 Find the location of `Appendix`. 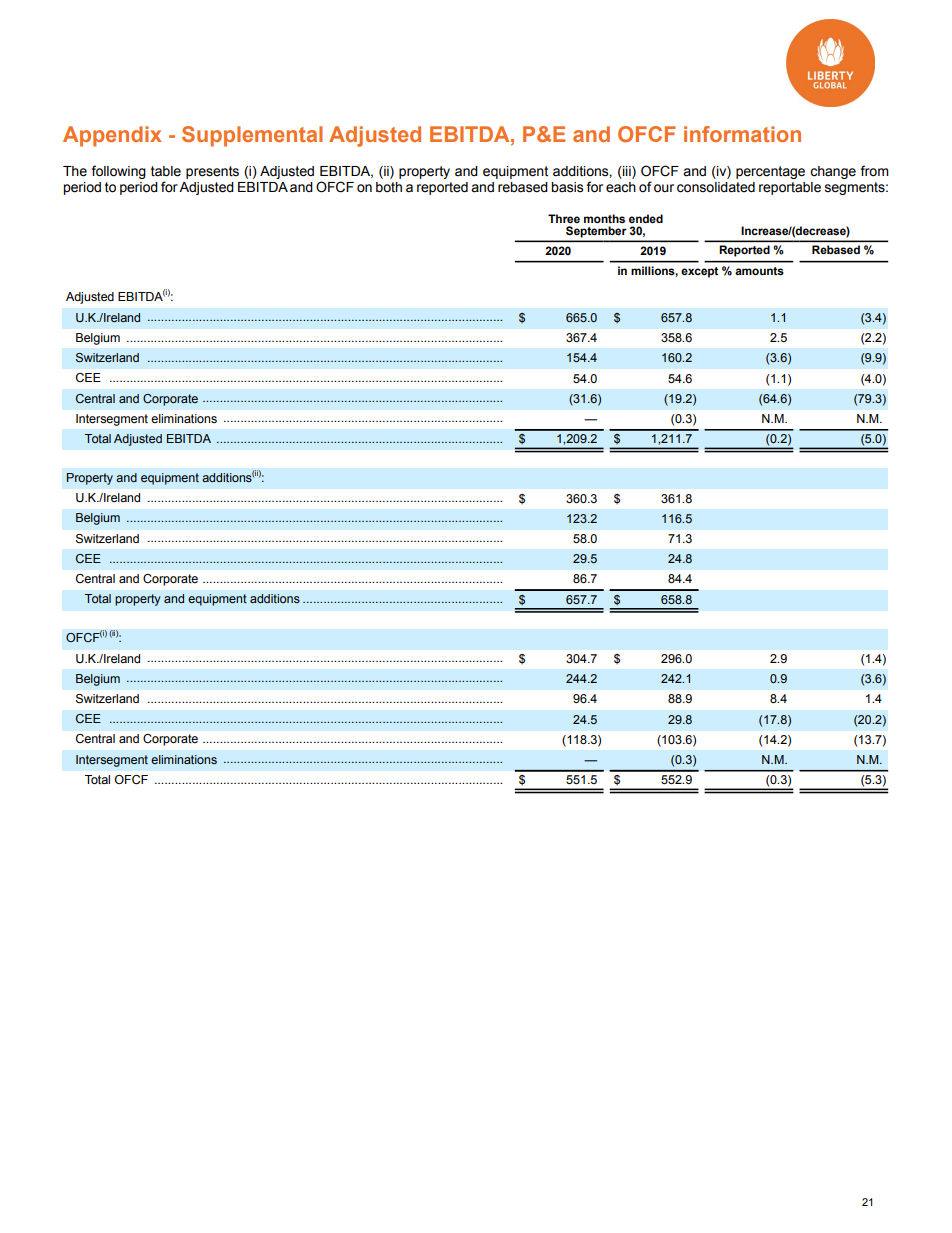

Appendix is located at coordinates (112, 136).
